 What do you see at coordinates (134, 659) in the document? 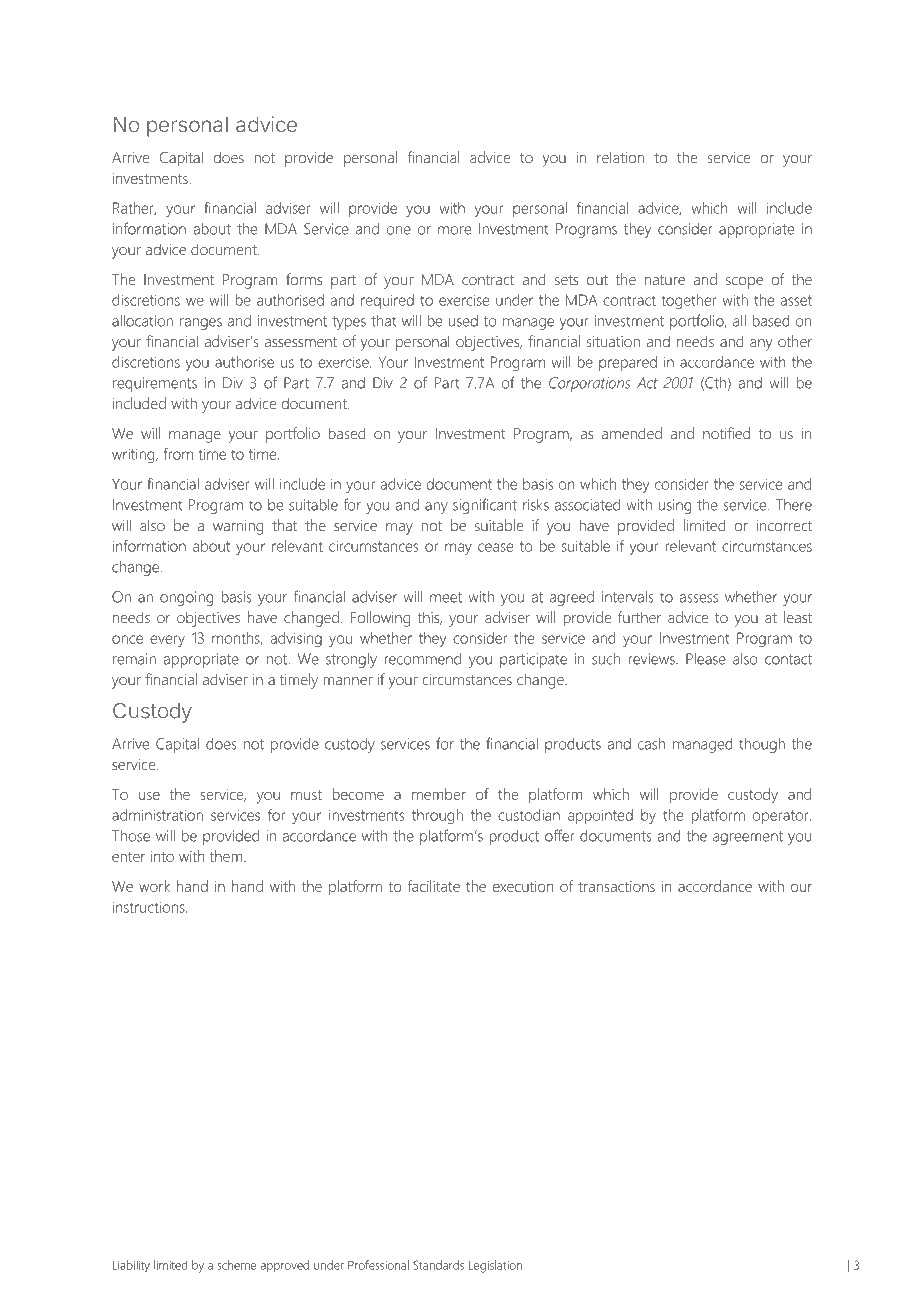
I see `remain` at bounding box center [134, 659].
